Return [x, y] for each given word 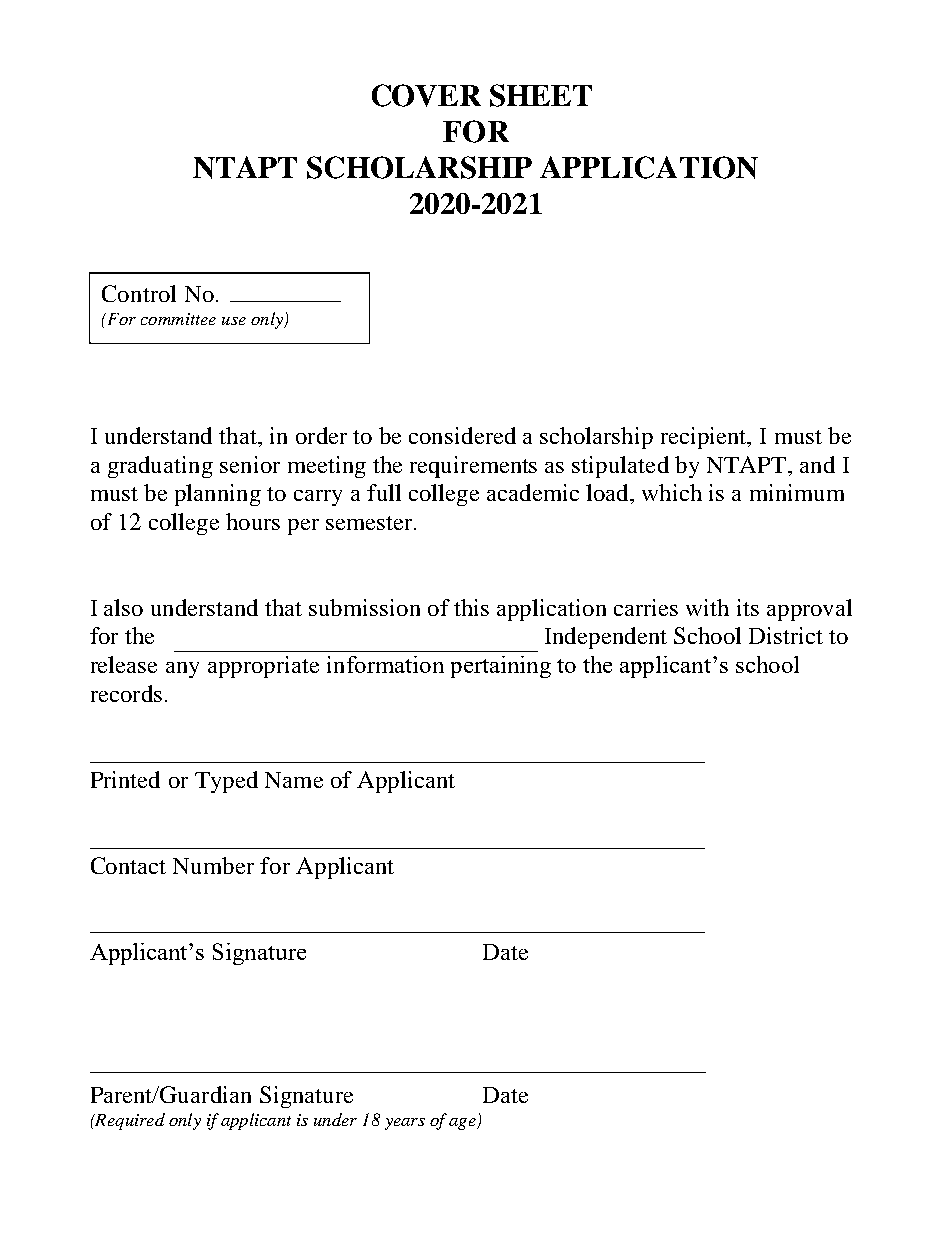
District [786, 635]
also [123, 607]
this [471, 607]
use [234, 321]
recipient [705, 438]
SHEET [541, 95]
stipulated [620, 467]
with [707, 607]
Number [213, 865]
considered [462, 435]
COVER [426, 95]
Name [294, 780]
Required [129, 1121]
